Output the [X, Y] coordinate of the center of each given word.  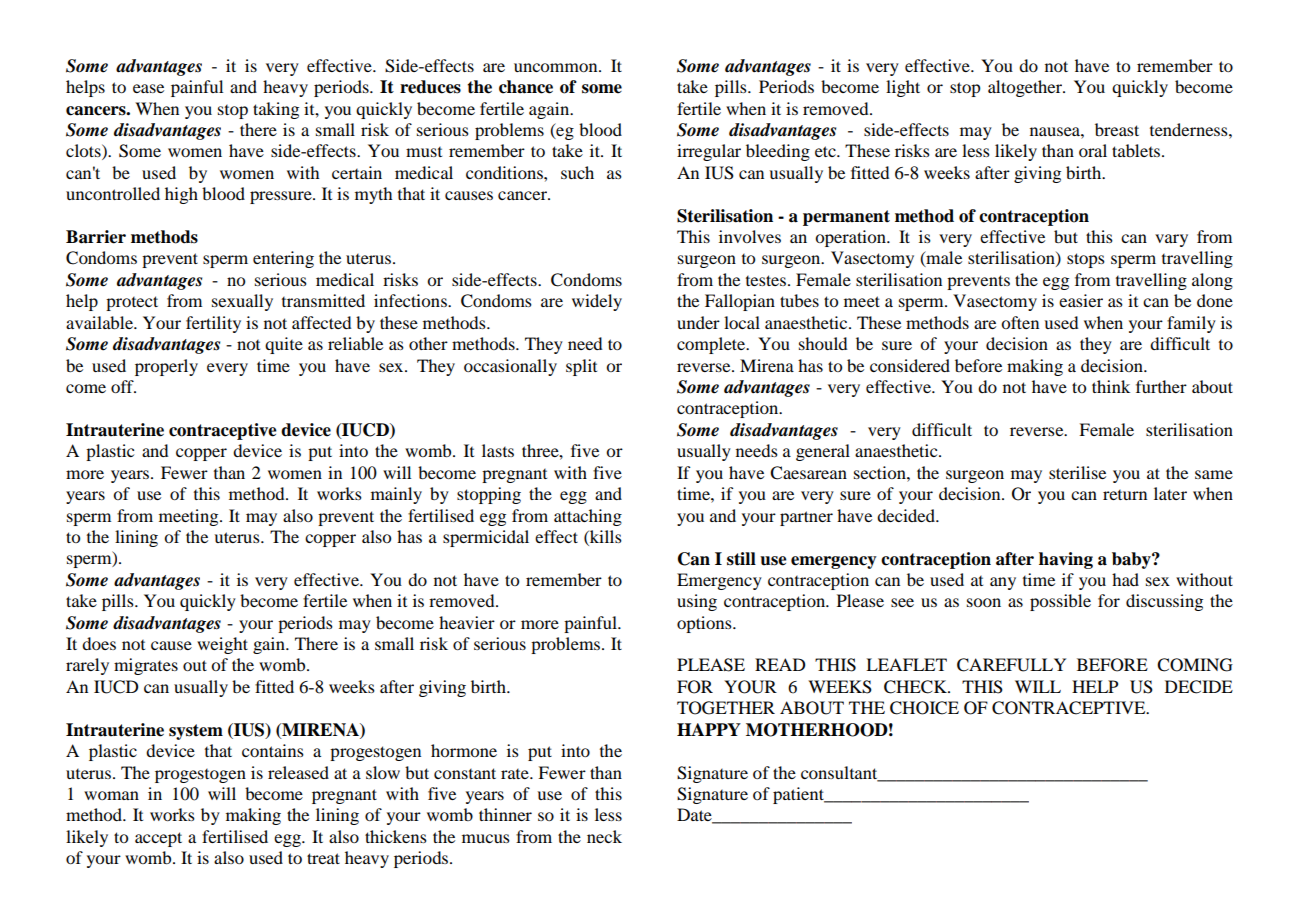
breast [1117, 129]
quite [284, 345]
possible [1060, 602]
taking [276, 110]
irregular [709, 152]
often [1020, 322]
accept [158, 839]
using [697, 602]
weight [222, 645]
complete [712, 345]
